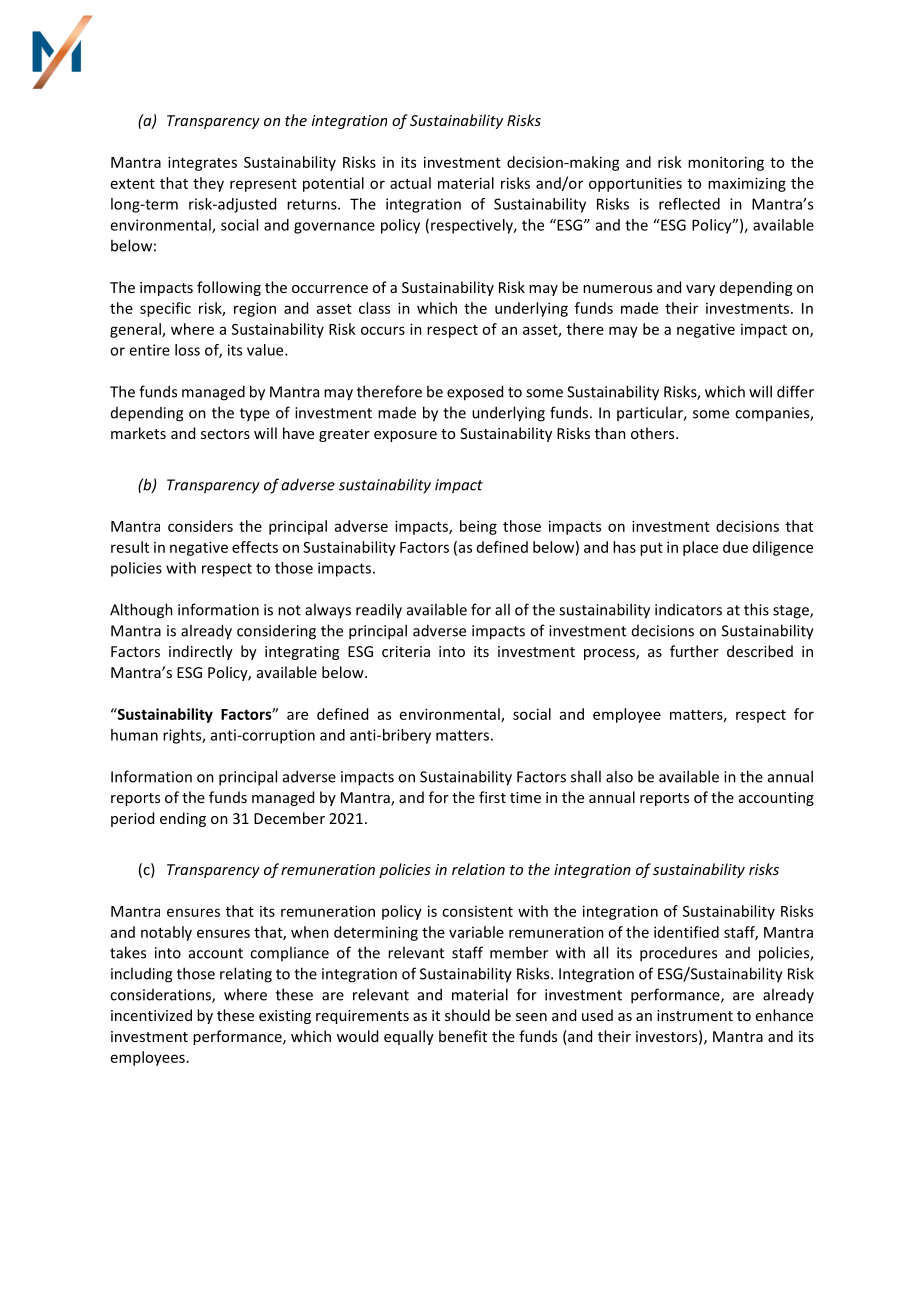  I want to click on actual, so click(410, 183).
